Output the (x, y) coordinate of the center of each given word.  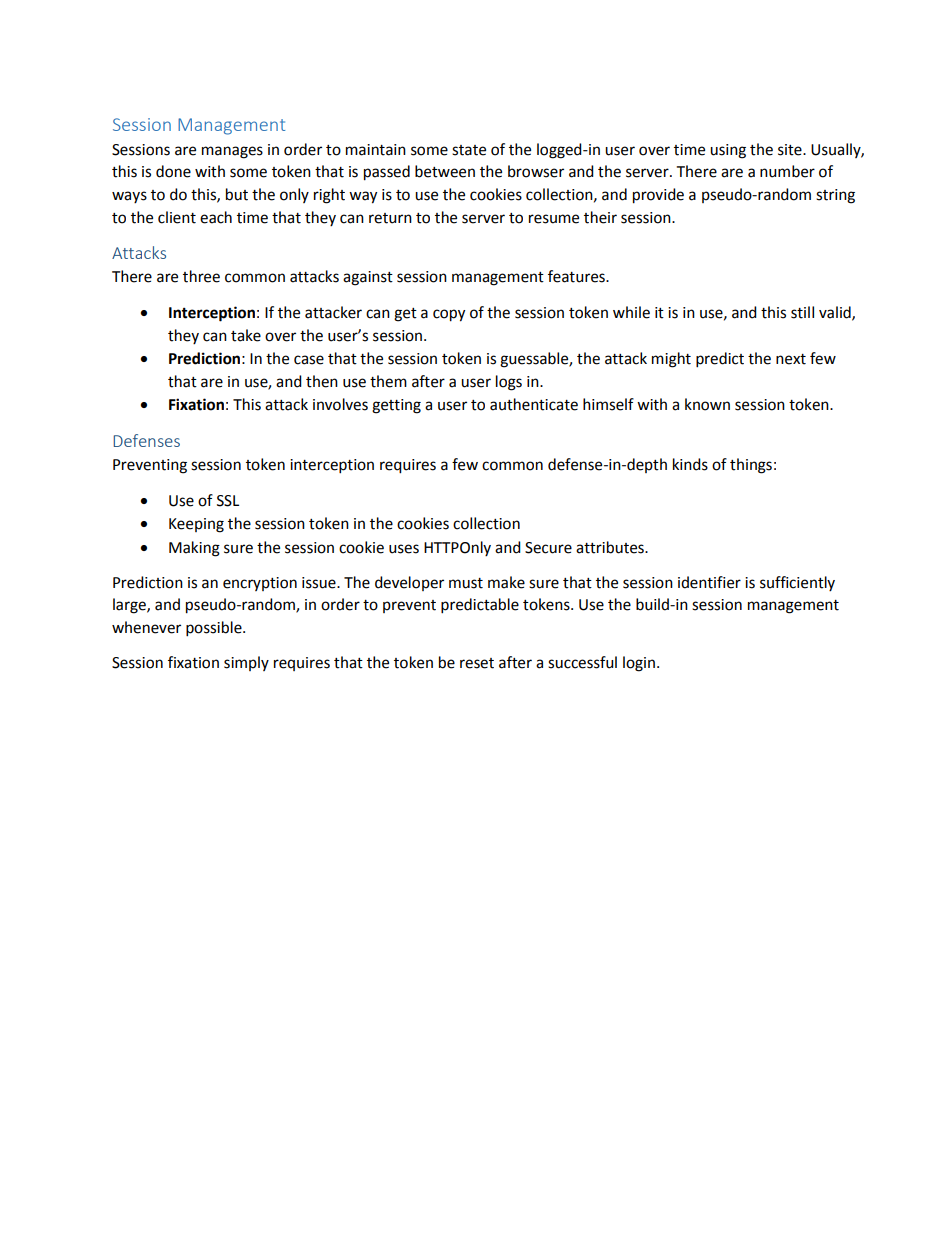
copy (449, 315)
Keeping (196, 525)
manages (232, 152)
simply (246, 663)
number (787, 171)
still (802, 312)
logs (509, 383)
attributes (611, 547)
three (201, 276)
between (445, 171)
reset (477, 663)
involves (340, 404)
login (639, 664)
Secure (548, 548)
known (707, 404)
